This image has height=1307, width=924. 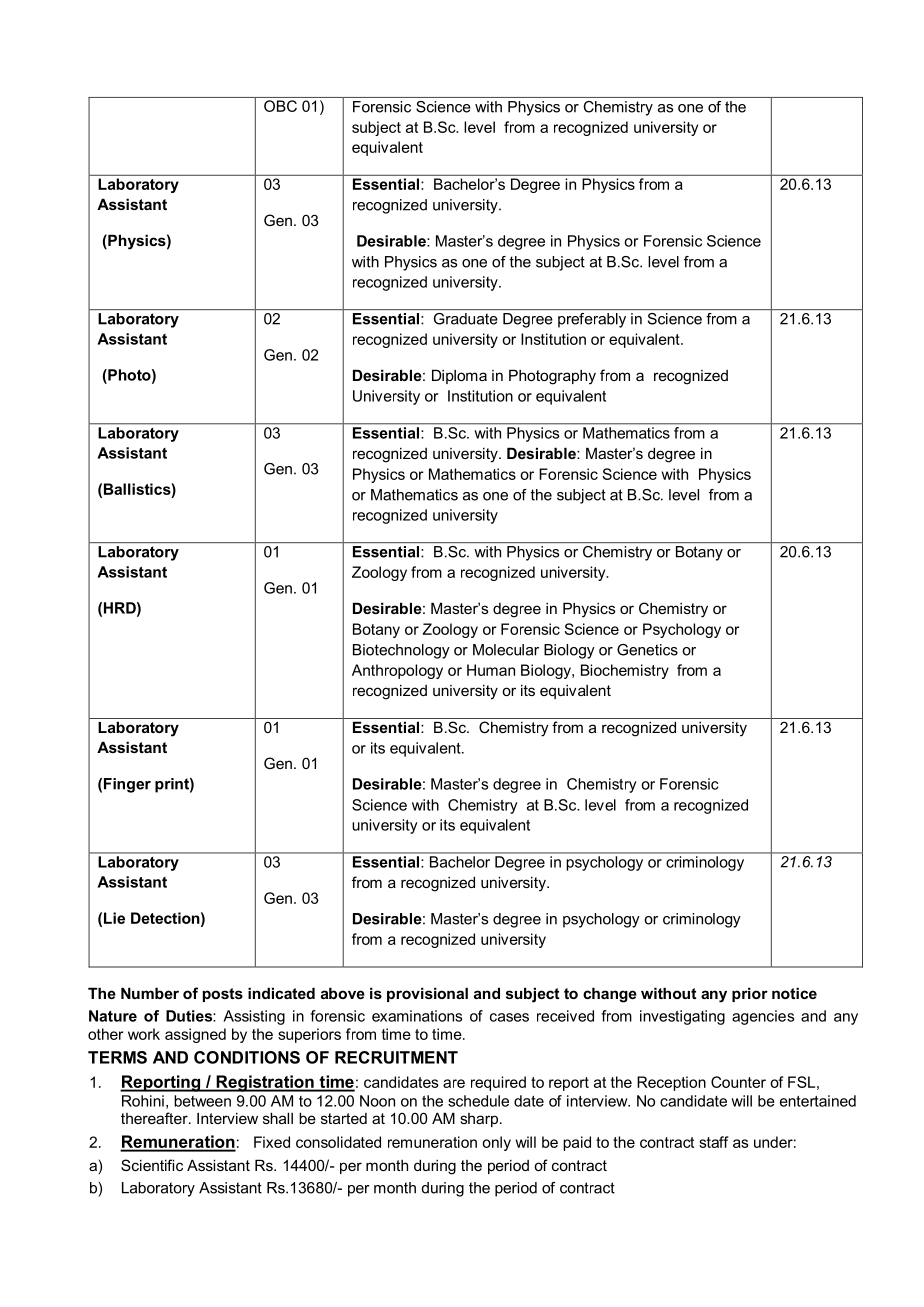 I want to click on preferably, so click(x=592, y=320).
